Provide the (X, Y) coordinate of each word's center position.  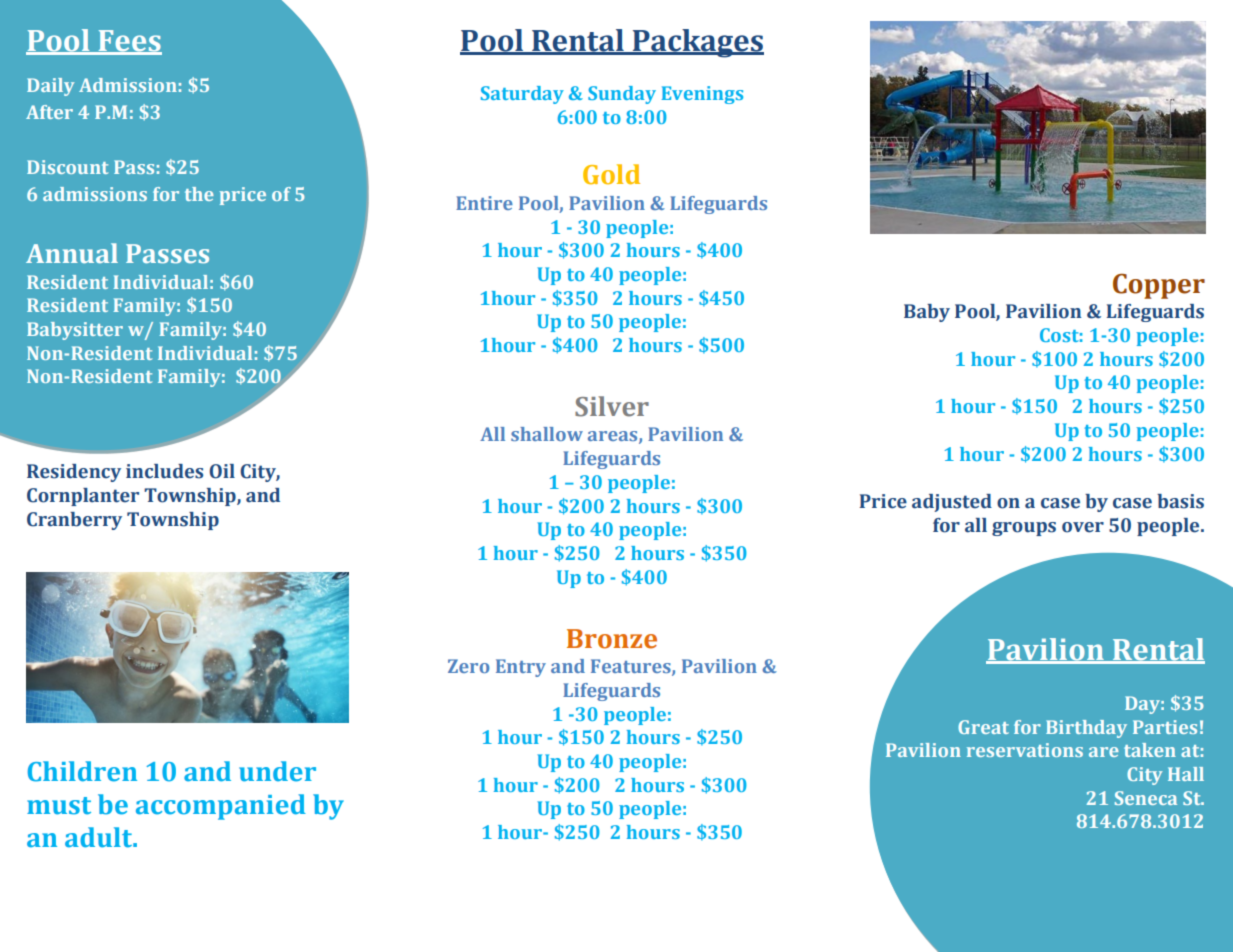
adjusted (952, 503)
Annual (72, 253)
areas (614, 437)
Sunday (622, 95)
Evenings (702, 95)
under (277, 771)
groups (1024, 529)
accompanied (221, 807)
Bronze (612, 639)
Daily (50, 87)
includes (164, 471)
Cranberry (74, 521)
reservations (1025, 750)
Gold (611, 174)
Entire (484, 203)
